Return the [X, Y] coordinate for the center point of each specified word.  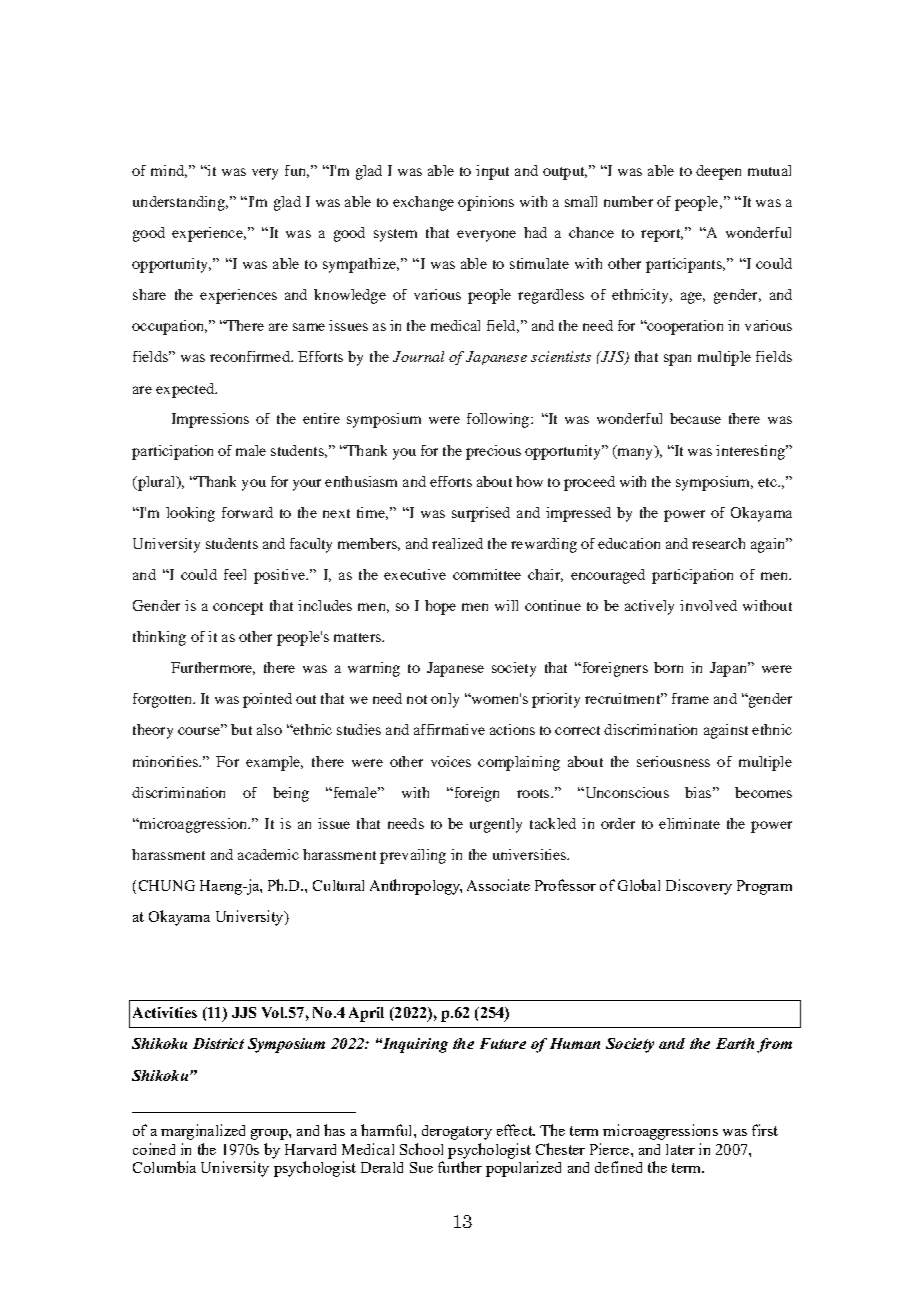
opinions [486, 203]
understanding [180, 203]
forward [247, 512]
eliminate [689, 823]
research [718, 543]
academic [268, 854]
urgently [496, 825]
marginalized [203, 1132]
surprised [481, 514]
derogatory [457, 1132]
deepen [718, 172]
